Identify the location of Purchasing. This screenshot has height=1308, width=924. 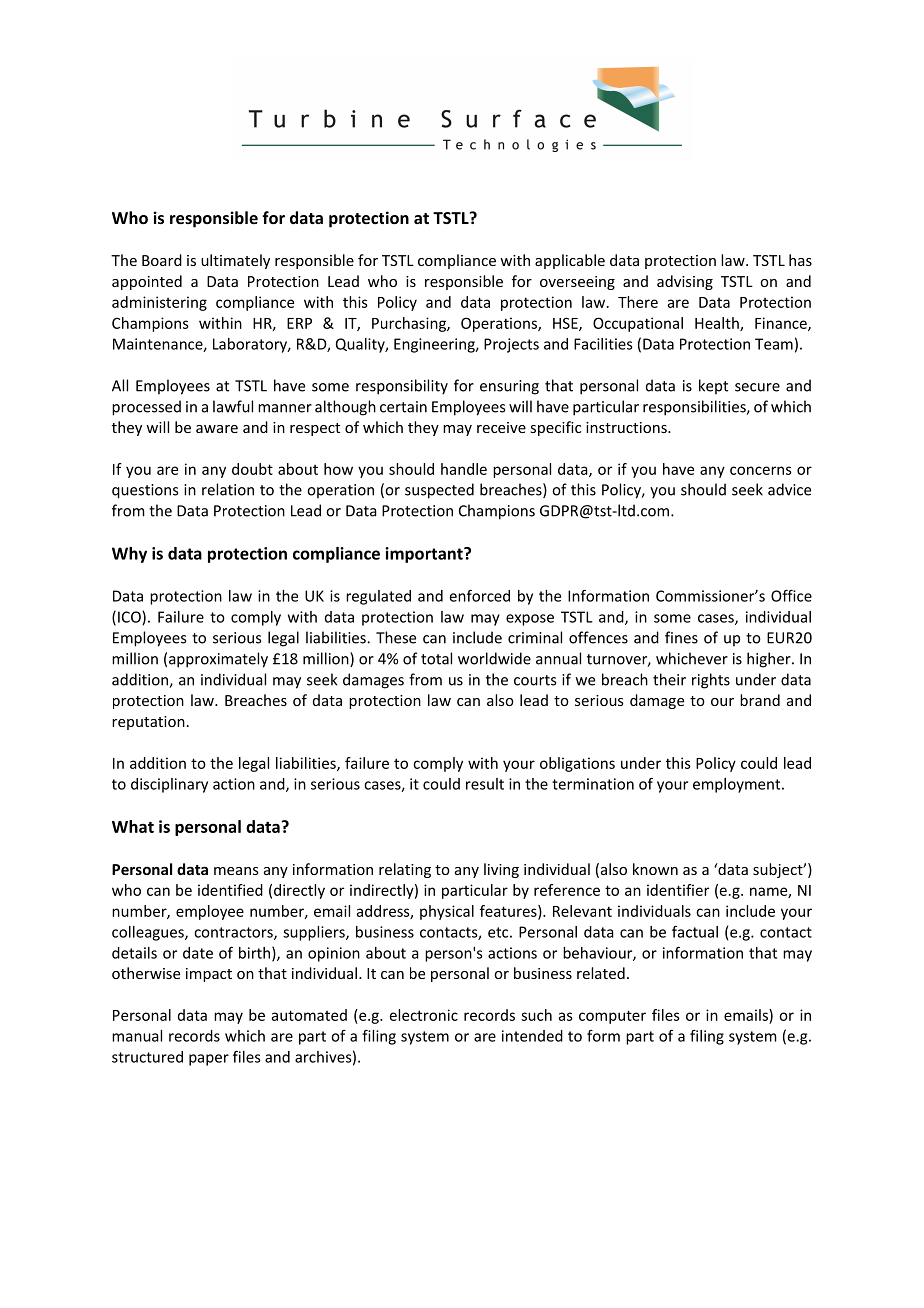
(410, 324).
